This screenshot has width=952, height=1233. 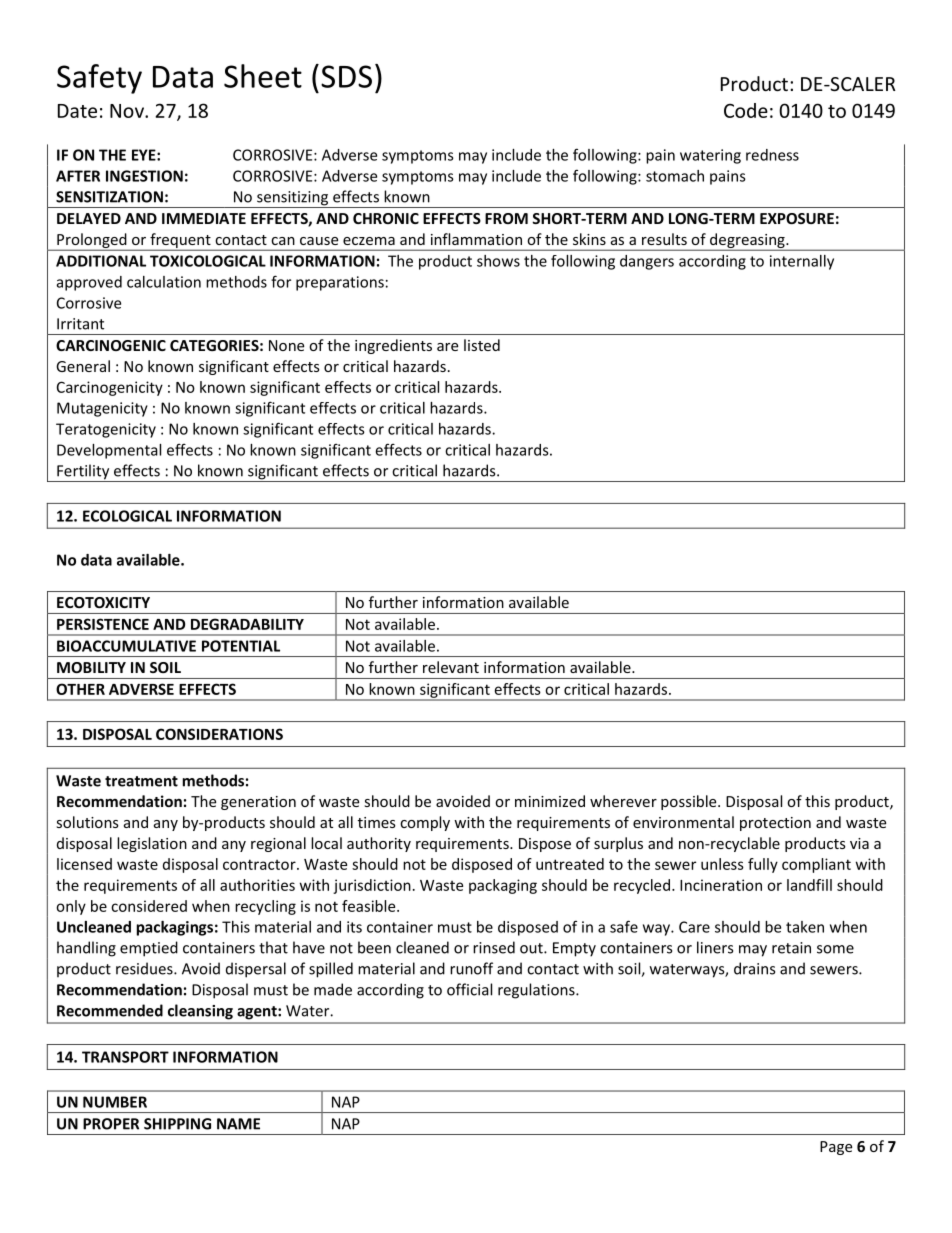 What do you see at coordinates (83, 366) in the screenshot?
I see `General` at bounding box center [83, 366].
